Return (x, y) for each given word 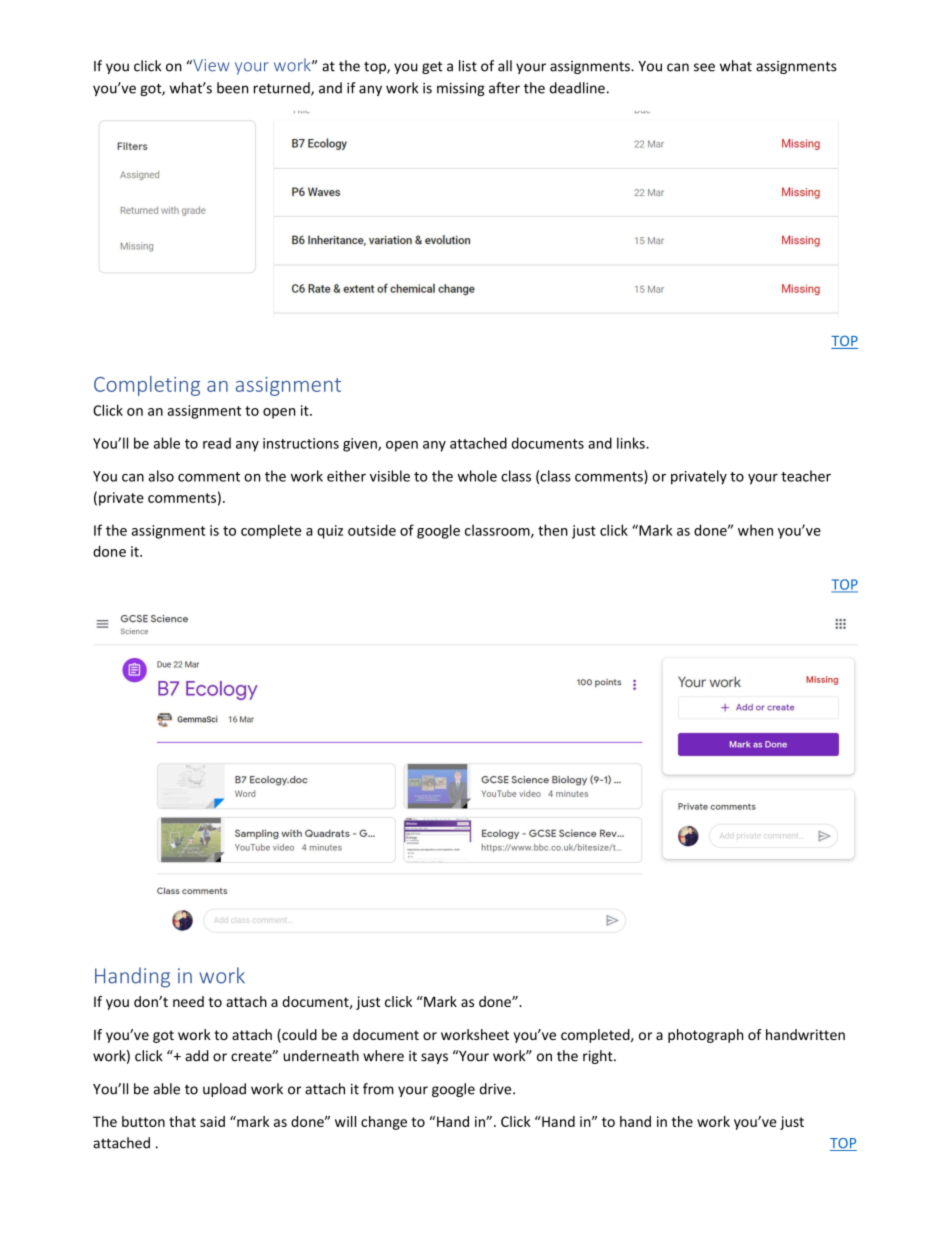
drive (497, 1089)
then (553, 530)
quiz (330, 532)
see (704, 67)
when (755, 530)
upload (224, 1090)
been (232, 88)
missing (461, 89)
